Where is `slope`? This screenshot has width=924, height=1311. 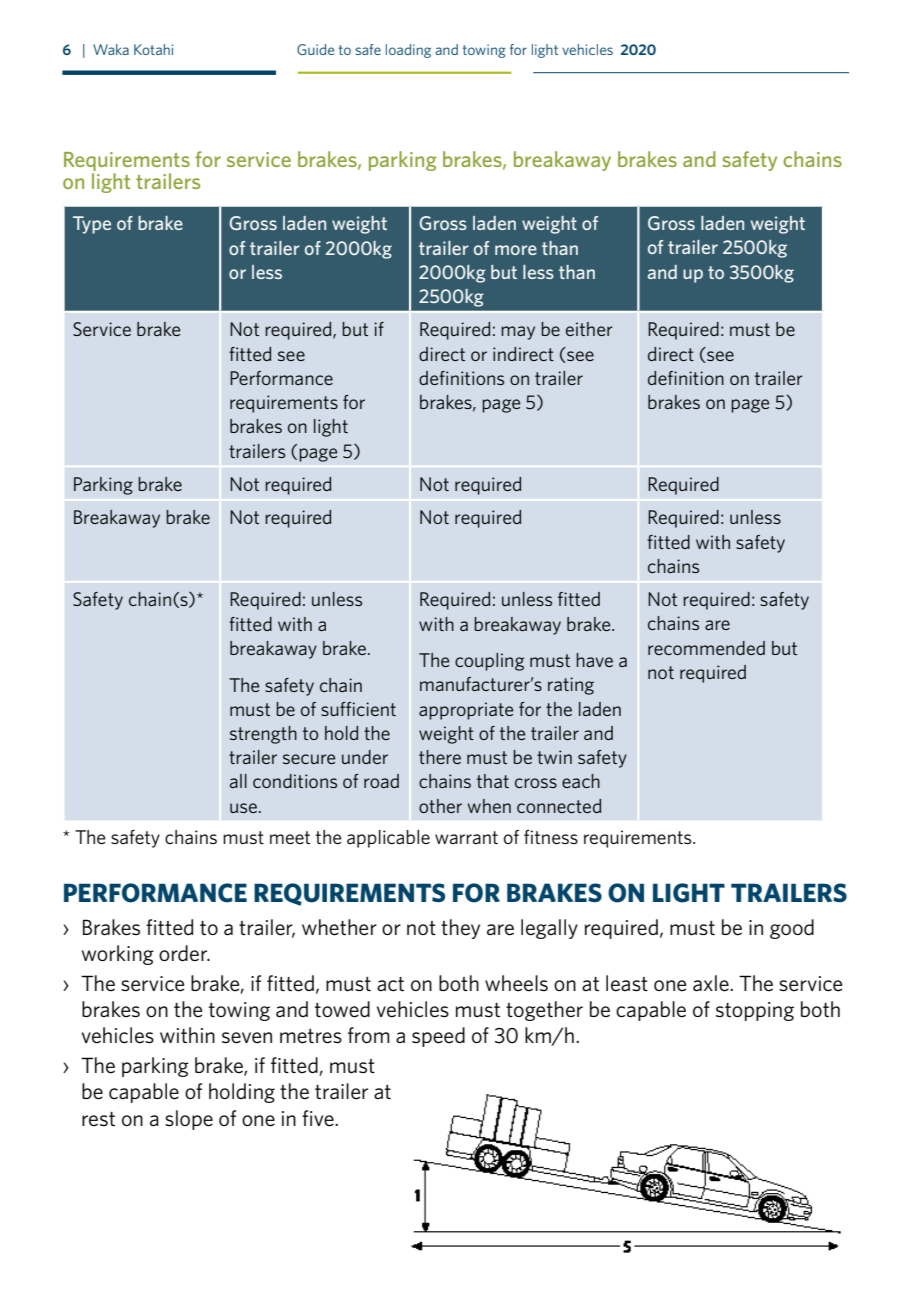 slope is located at coordinates (189, 1120).
